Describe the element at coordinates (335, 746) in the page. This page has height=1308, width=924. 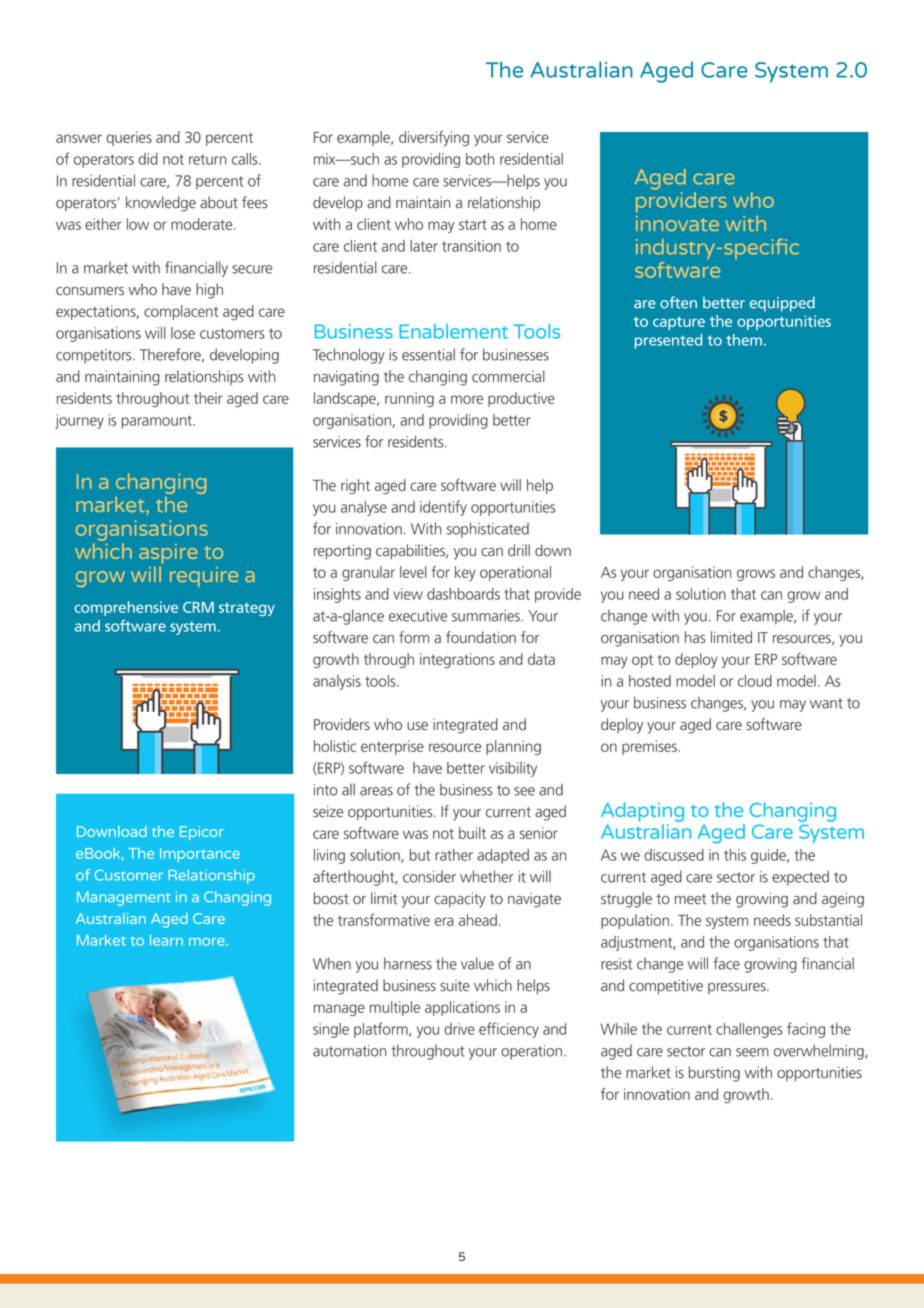
I see `holistic` at that location.
